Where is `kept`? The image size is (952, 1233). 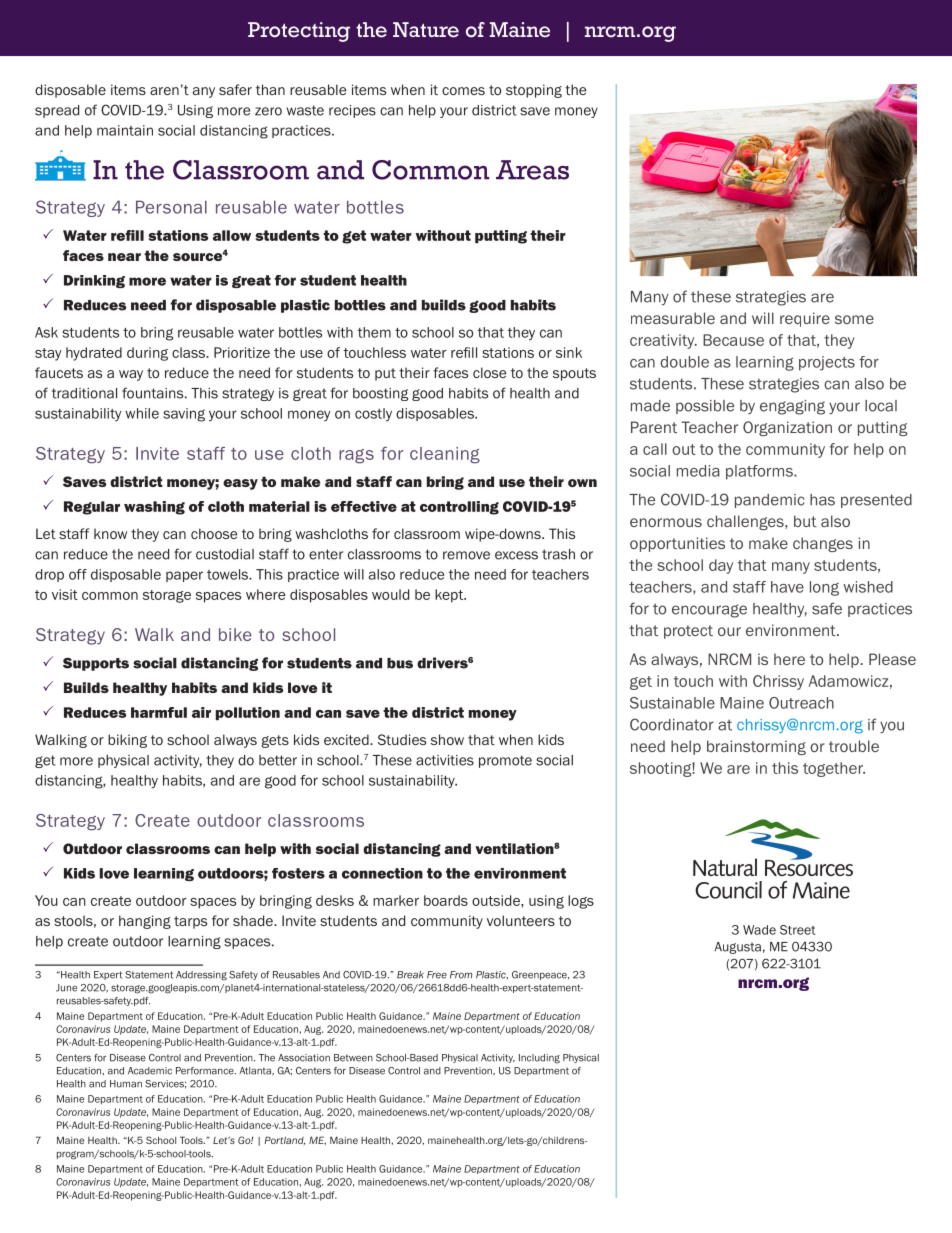
kept is located at coordinates (450, 596).
